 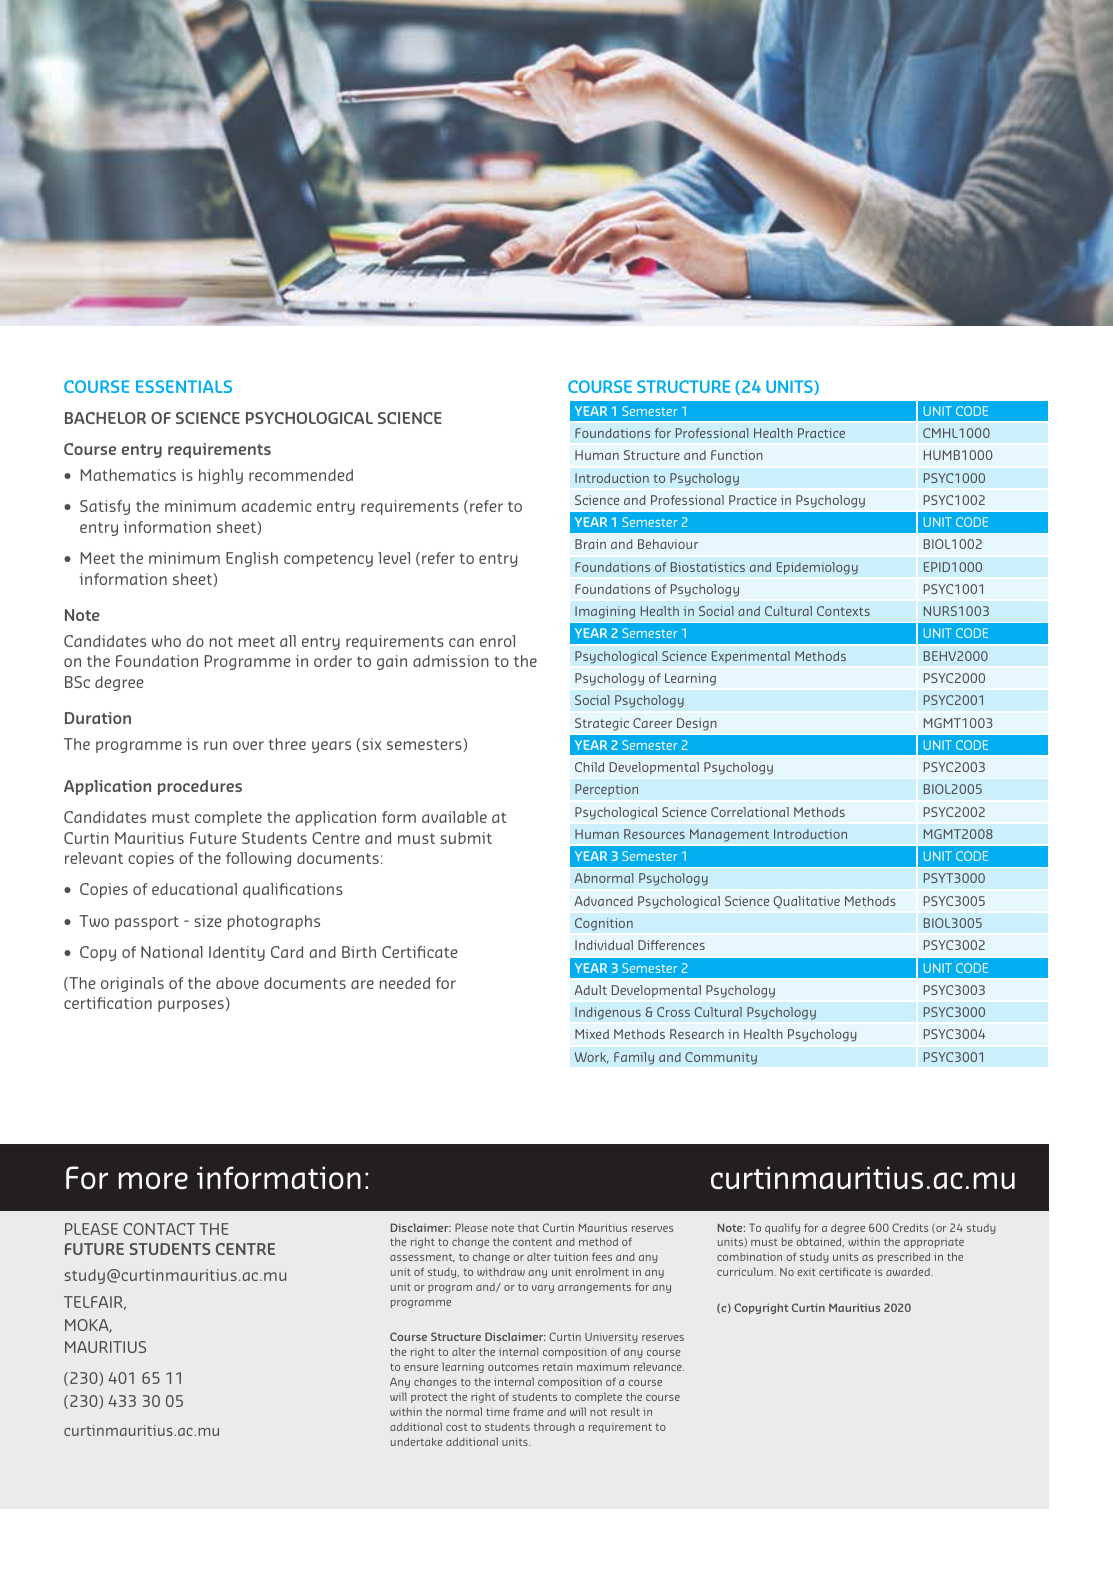 What do you see at coordinates (528, 1412) in the document?
I see `frame` at bounding box center [528, 1412].
